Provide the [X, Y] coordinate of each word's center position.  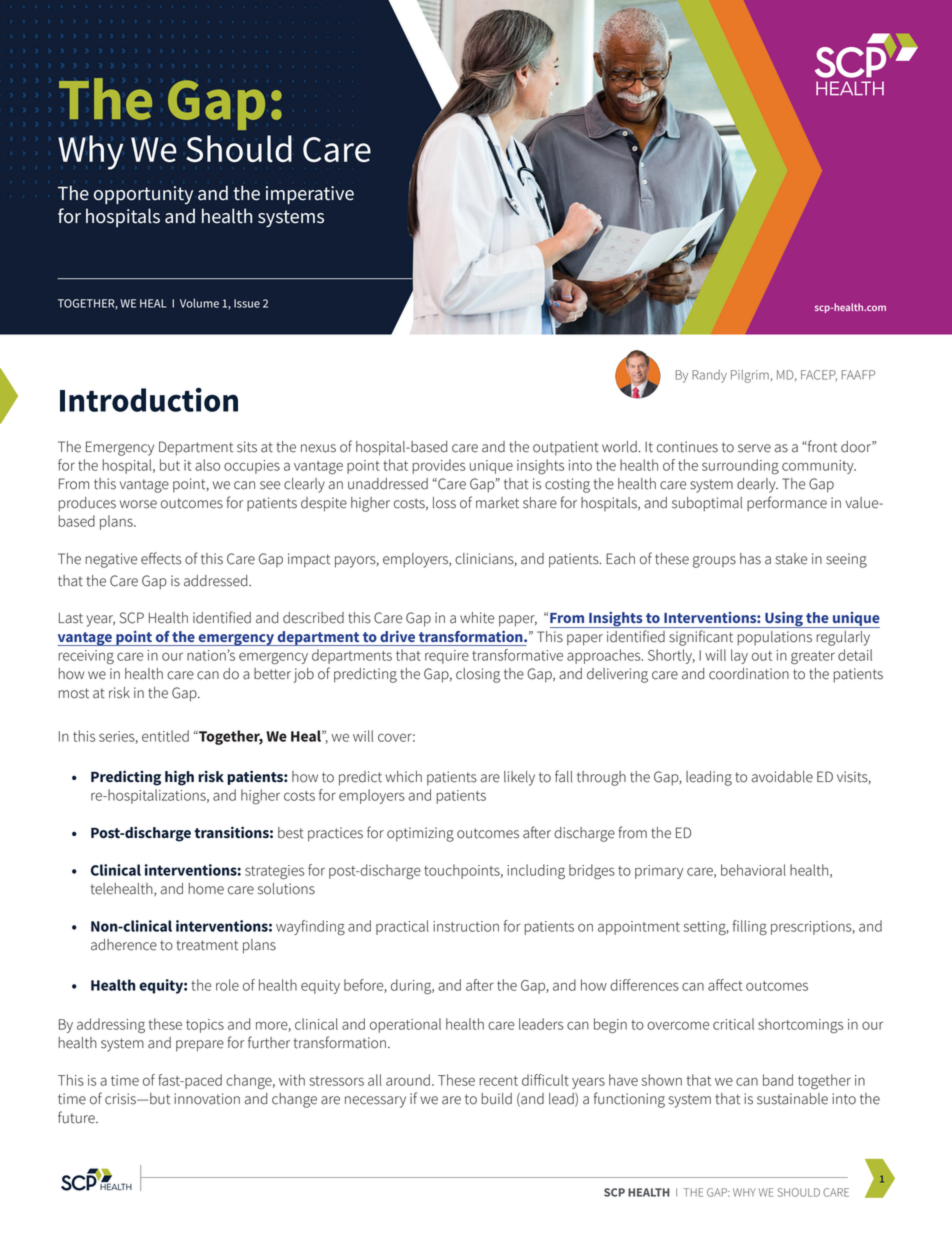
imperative [310, 195]
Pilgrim [750, 376]
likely [519, 778]
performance [787, 503]
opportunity [143, 195]
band [778, 1080]
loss [444, 503]
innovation [207, 1099]
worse [138, 504]
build [497, 1099]
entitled [165, 736]
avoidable [782, 777]
